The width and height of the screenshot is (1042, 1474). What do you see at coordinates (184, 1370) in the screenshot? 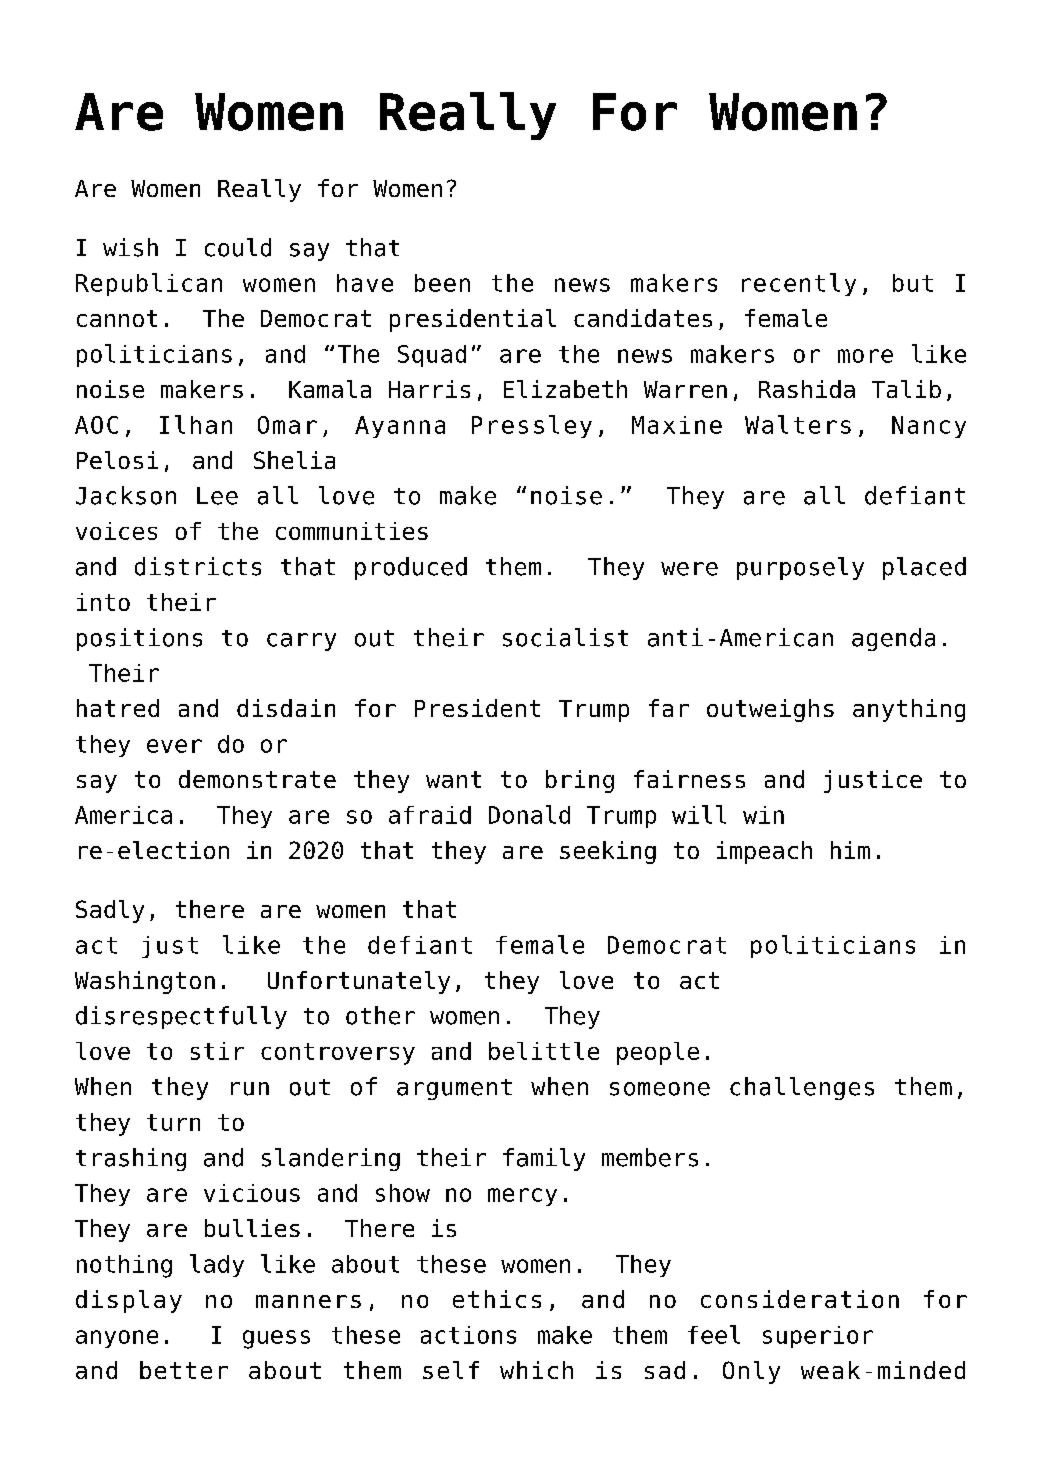
I see `better` at bounding box center [184, 1370].
